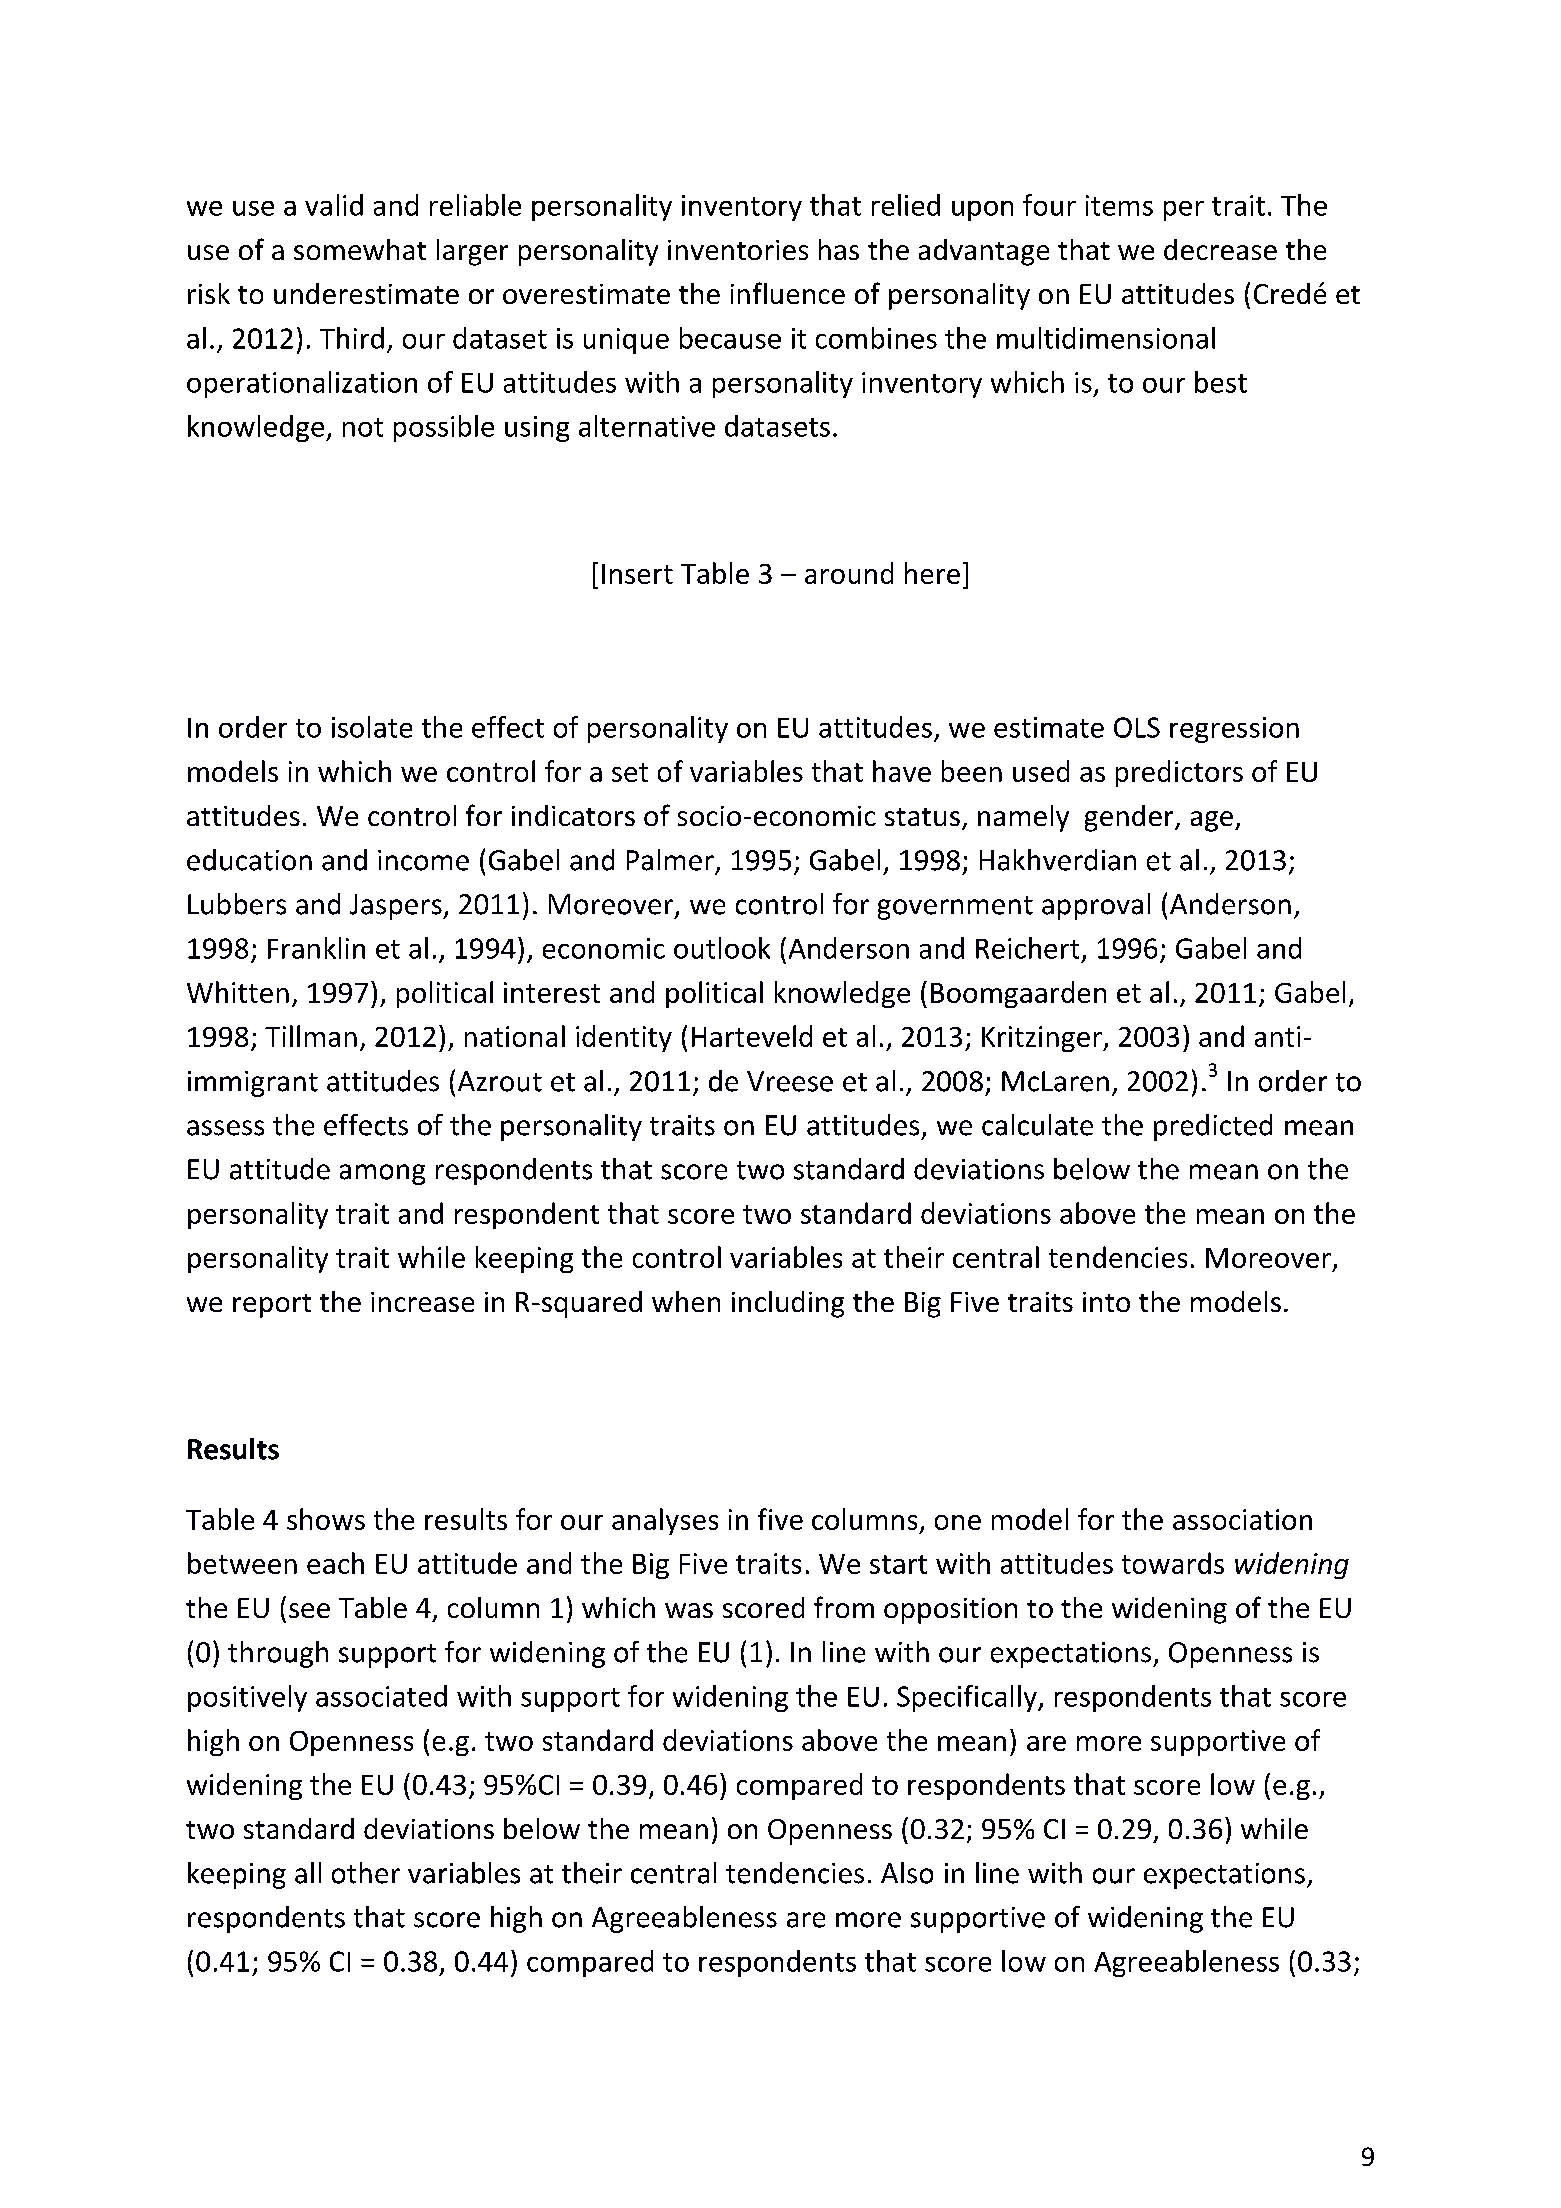 The width and height of the screenshot is (1561, 2208). What do you see at coordinates (366, 1873) in the screenshot?
I see `other` at bounding box center [366, 1873].
